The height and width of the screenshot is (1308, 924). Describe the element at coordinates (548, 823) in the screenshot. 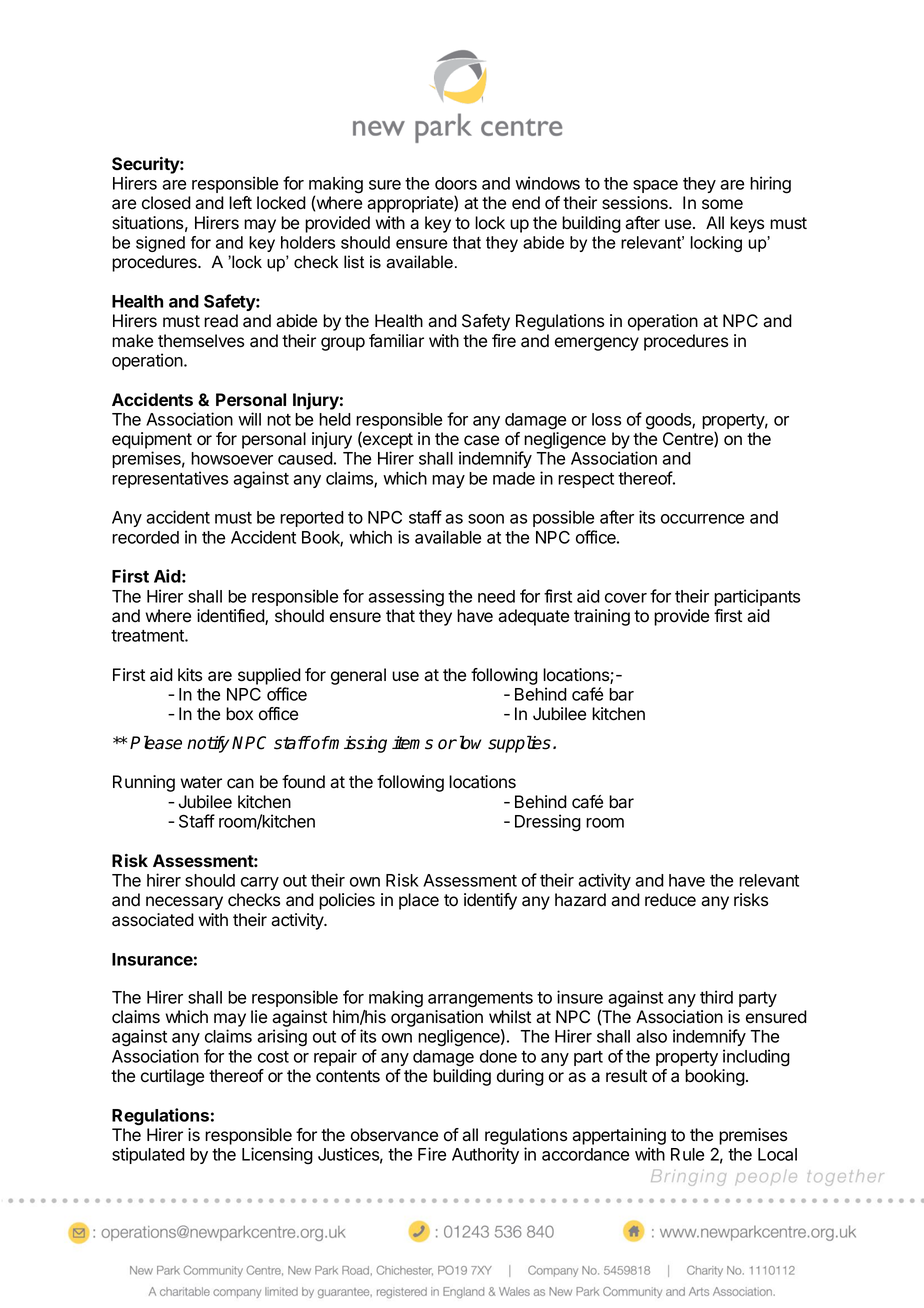

I see `Dressing` at that location.
